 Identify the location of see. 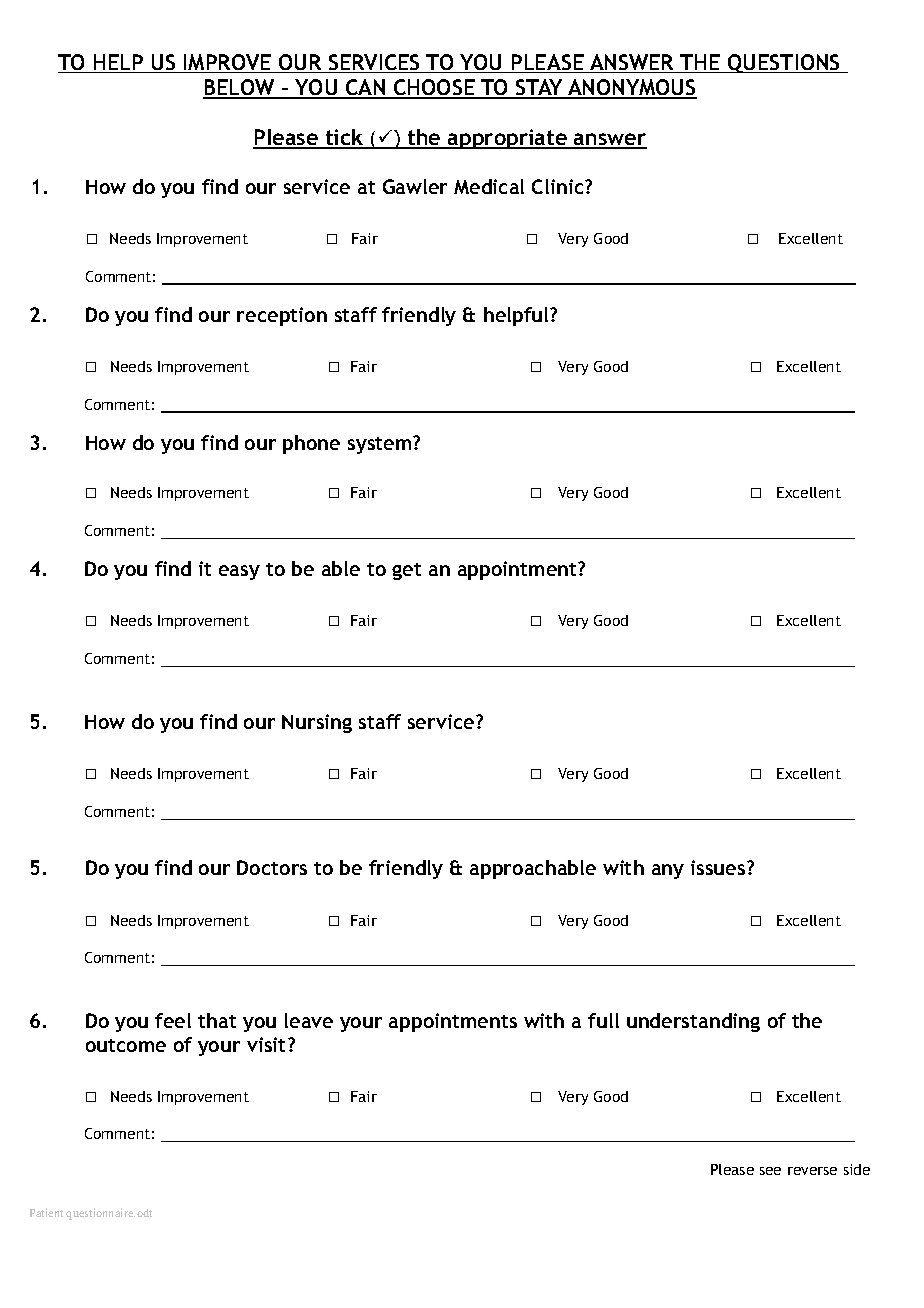
(770, 1171).
